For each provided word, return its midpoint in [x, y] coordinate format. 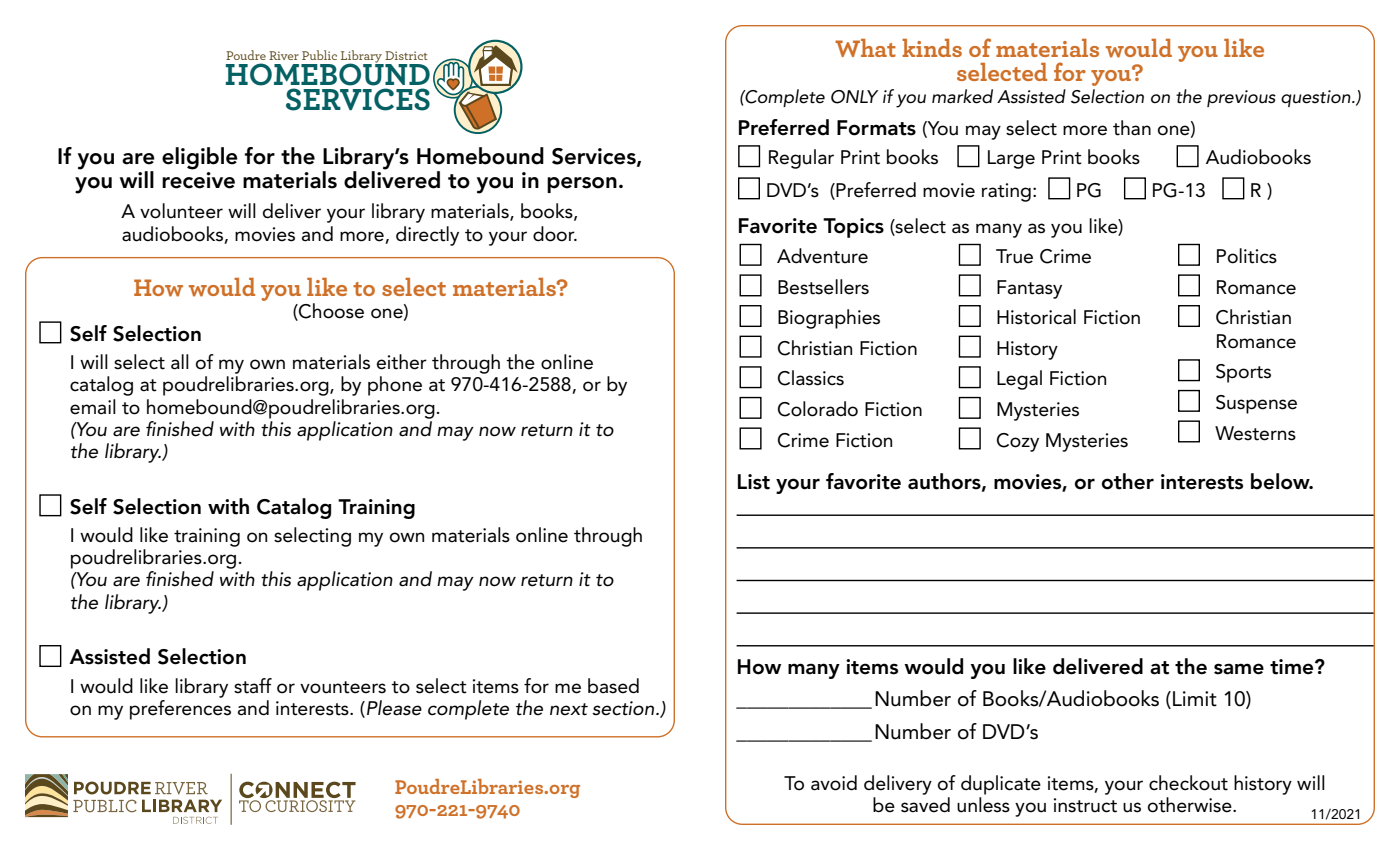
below [1281, 481]
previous [1241, 98]
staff [253, 686]
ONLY [854, 97]
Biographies [829, 319]
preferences [180, 710]
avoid [834, 783]
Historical [1036, 317]
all [180, 362]
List [754, 482]
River [284, 55]
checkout [1188, 783]
